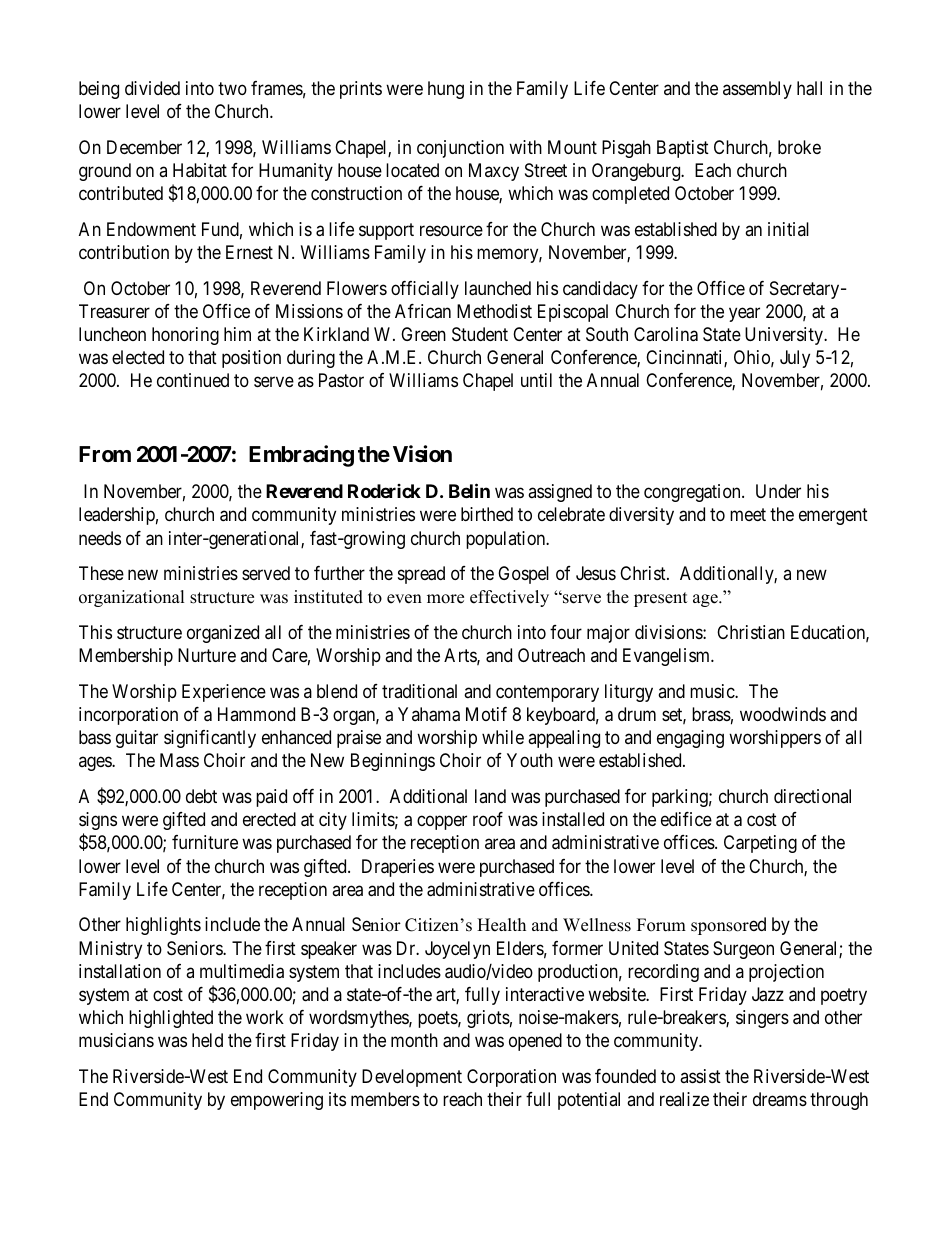  Describe the element at coordinates (101, 573) in the screenshot. I see `These` at that location.
